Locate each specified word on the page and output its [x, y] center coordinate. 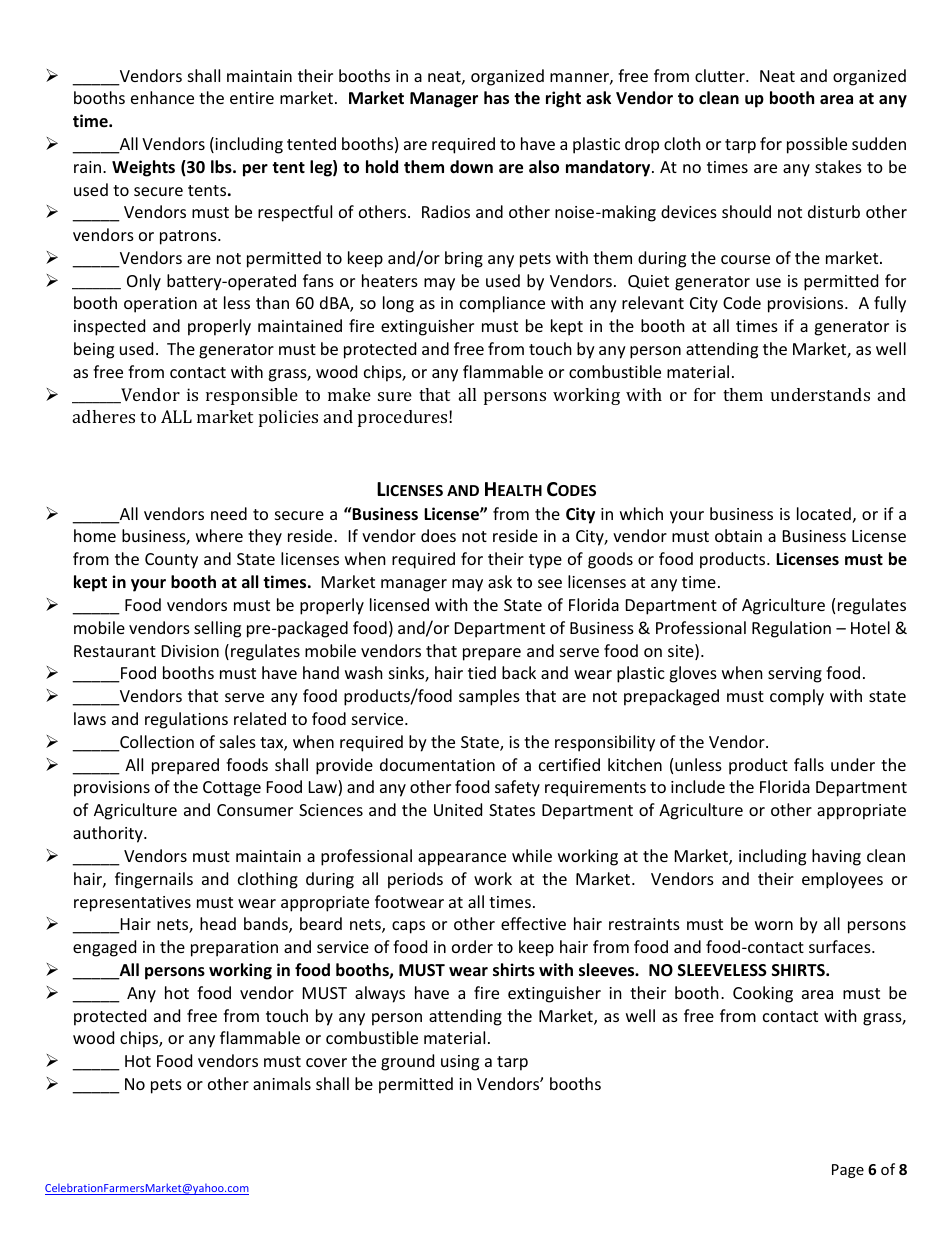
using [460, 1063]
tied [482, 672]
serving [795, 675]
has [496, 98]
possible [817, 145]
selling [217, 629]
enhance [162, 97]
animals [282, 1083]
